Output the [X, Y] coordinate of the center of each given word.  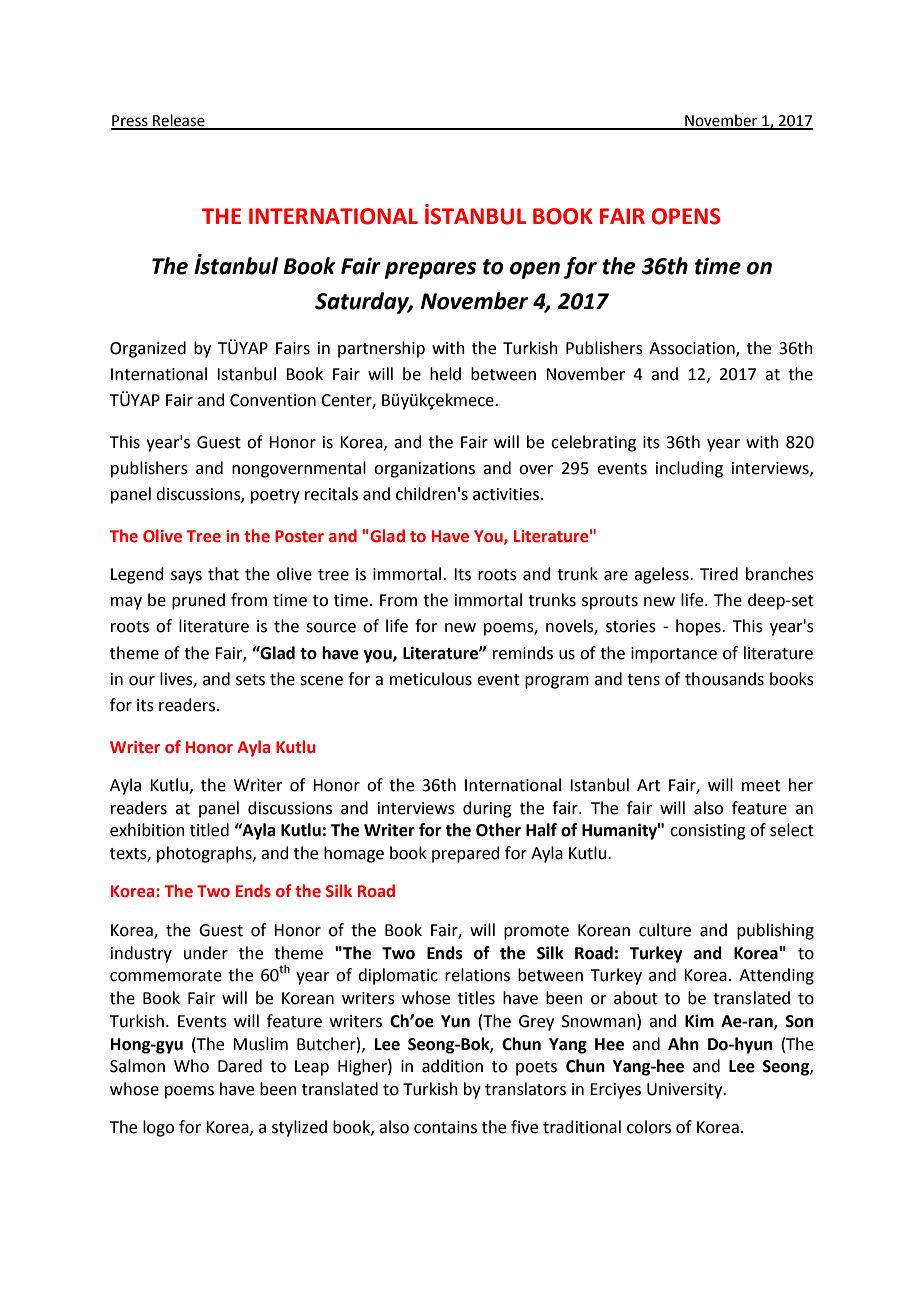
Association [693, 349]
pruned [198, 601]
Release [179, 121]
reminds [523, 653]
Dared [240, 1066]
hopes [699, 627]
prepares [430, 270]
